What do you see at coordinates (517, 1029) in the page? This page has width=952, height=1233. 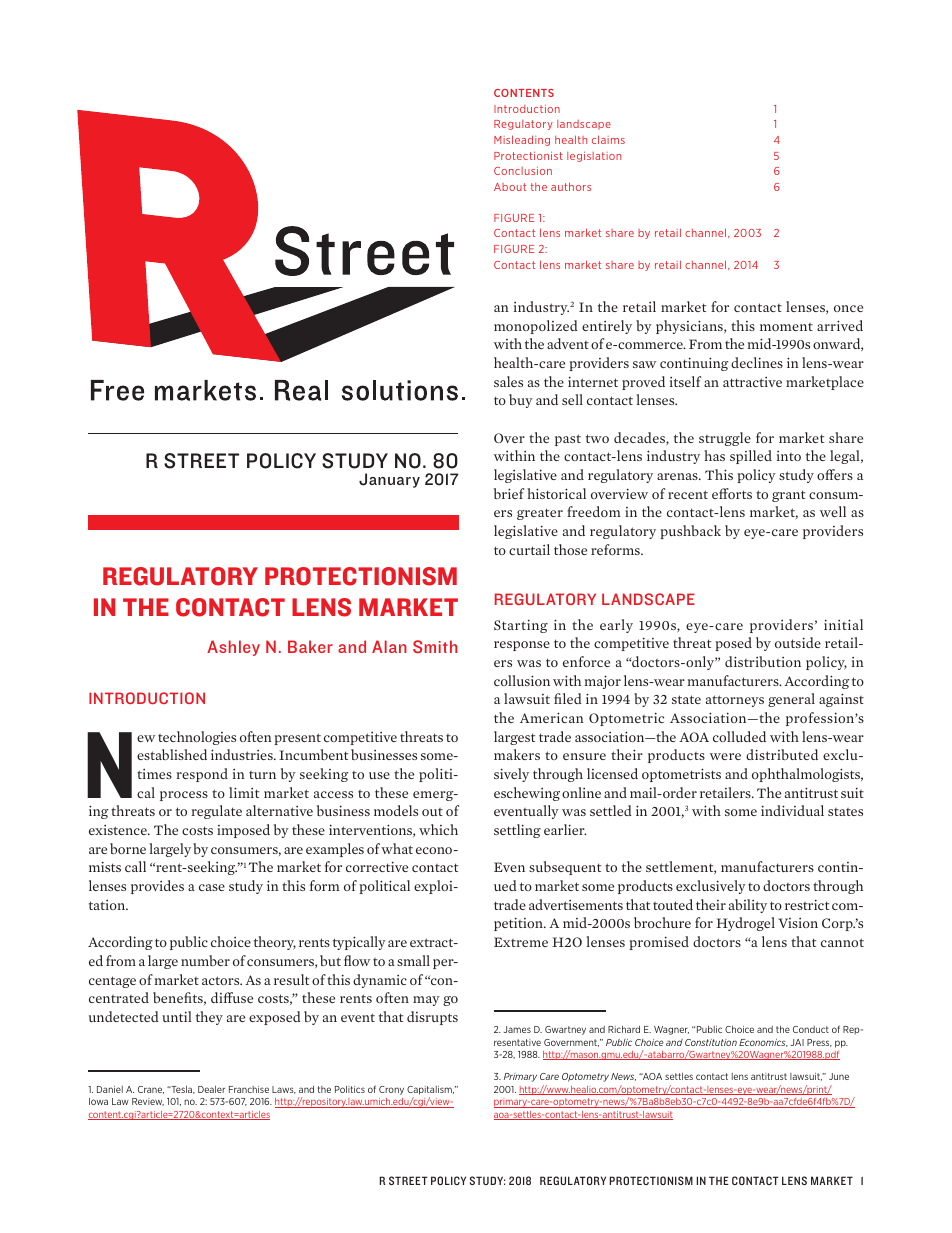 I see `James` at bounding box center [517, 1029].
